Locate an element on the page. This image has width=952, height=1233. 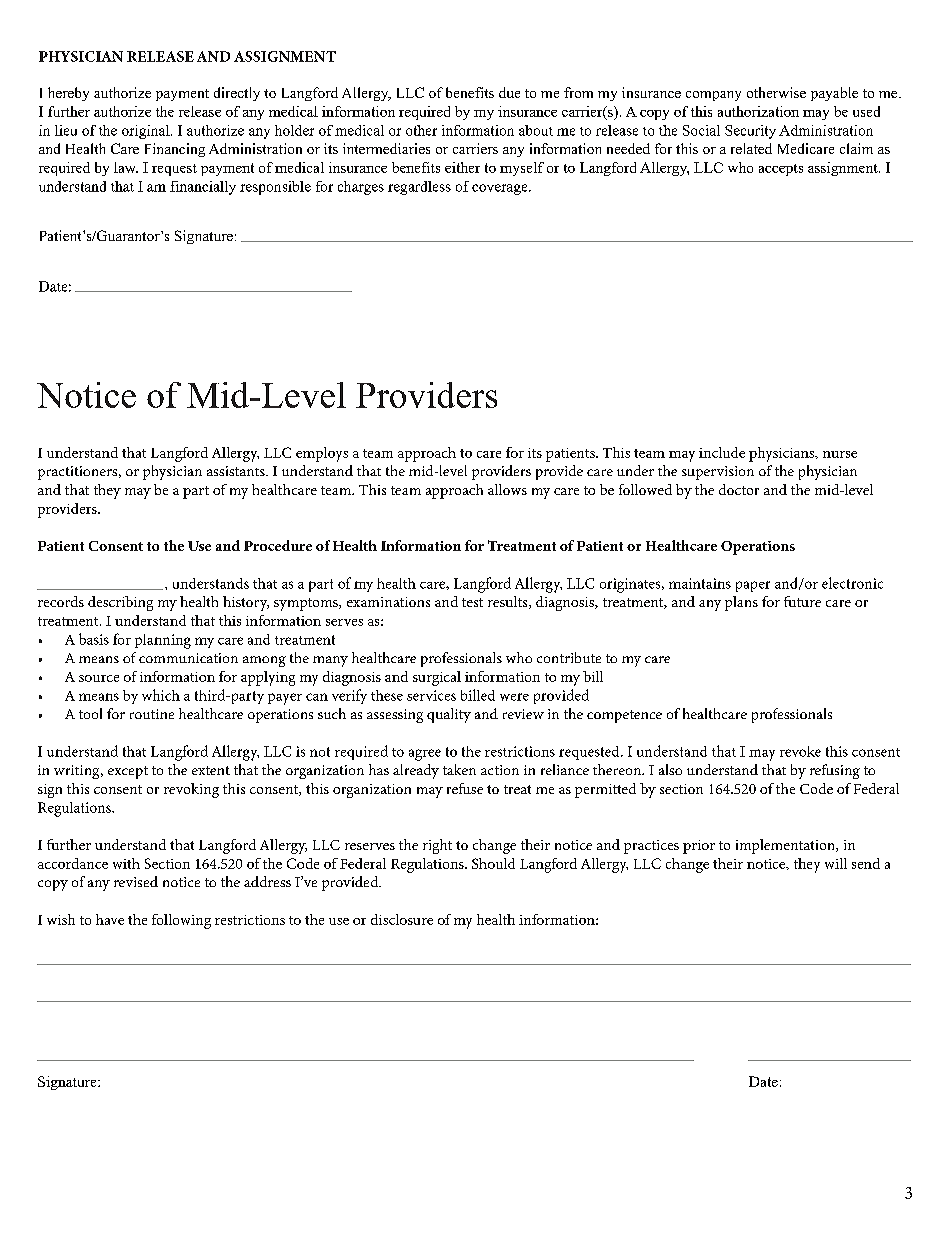
test is located at coordinates (472, 602).
